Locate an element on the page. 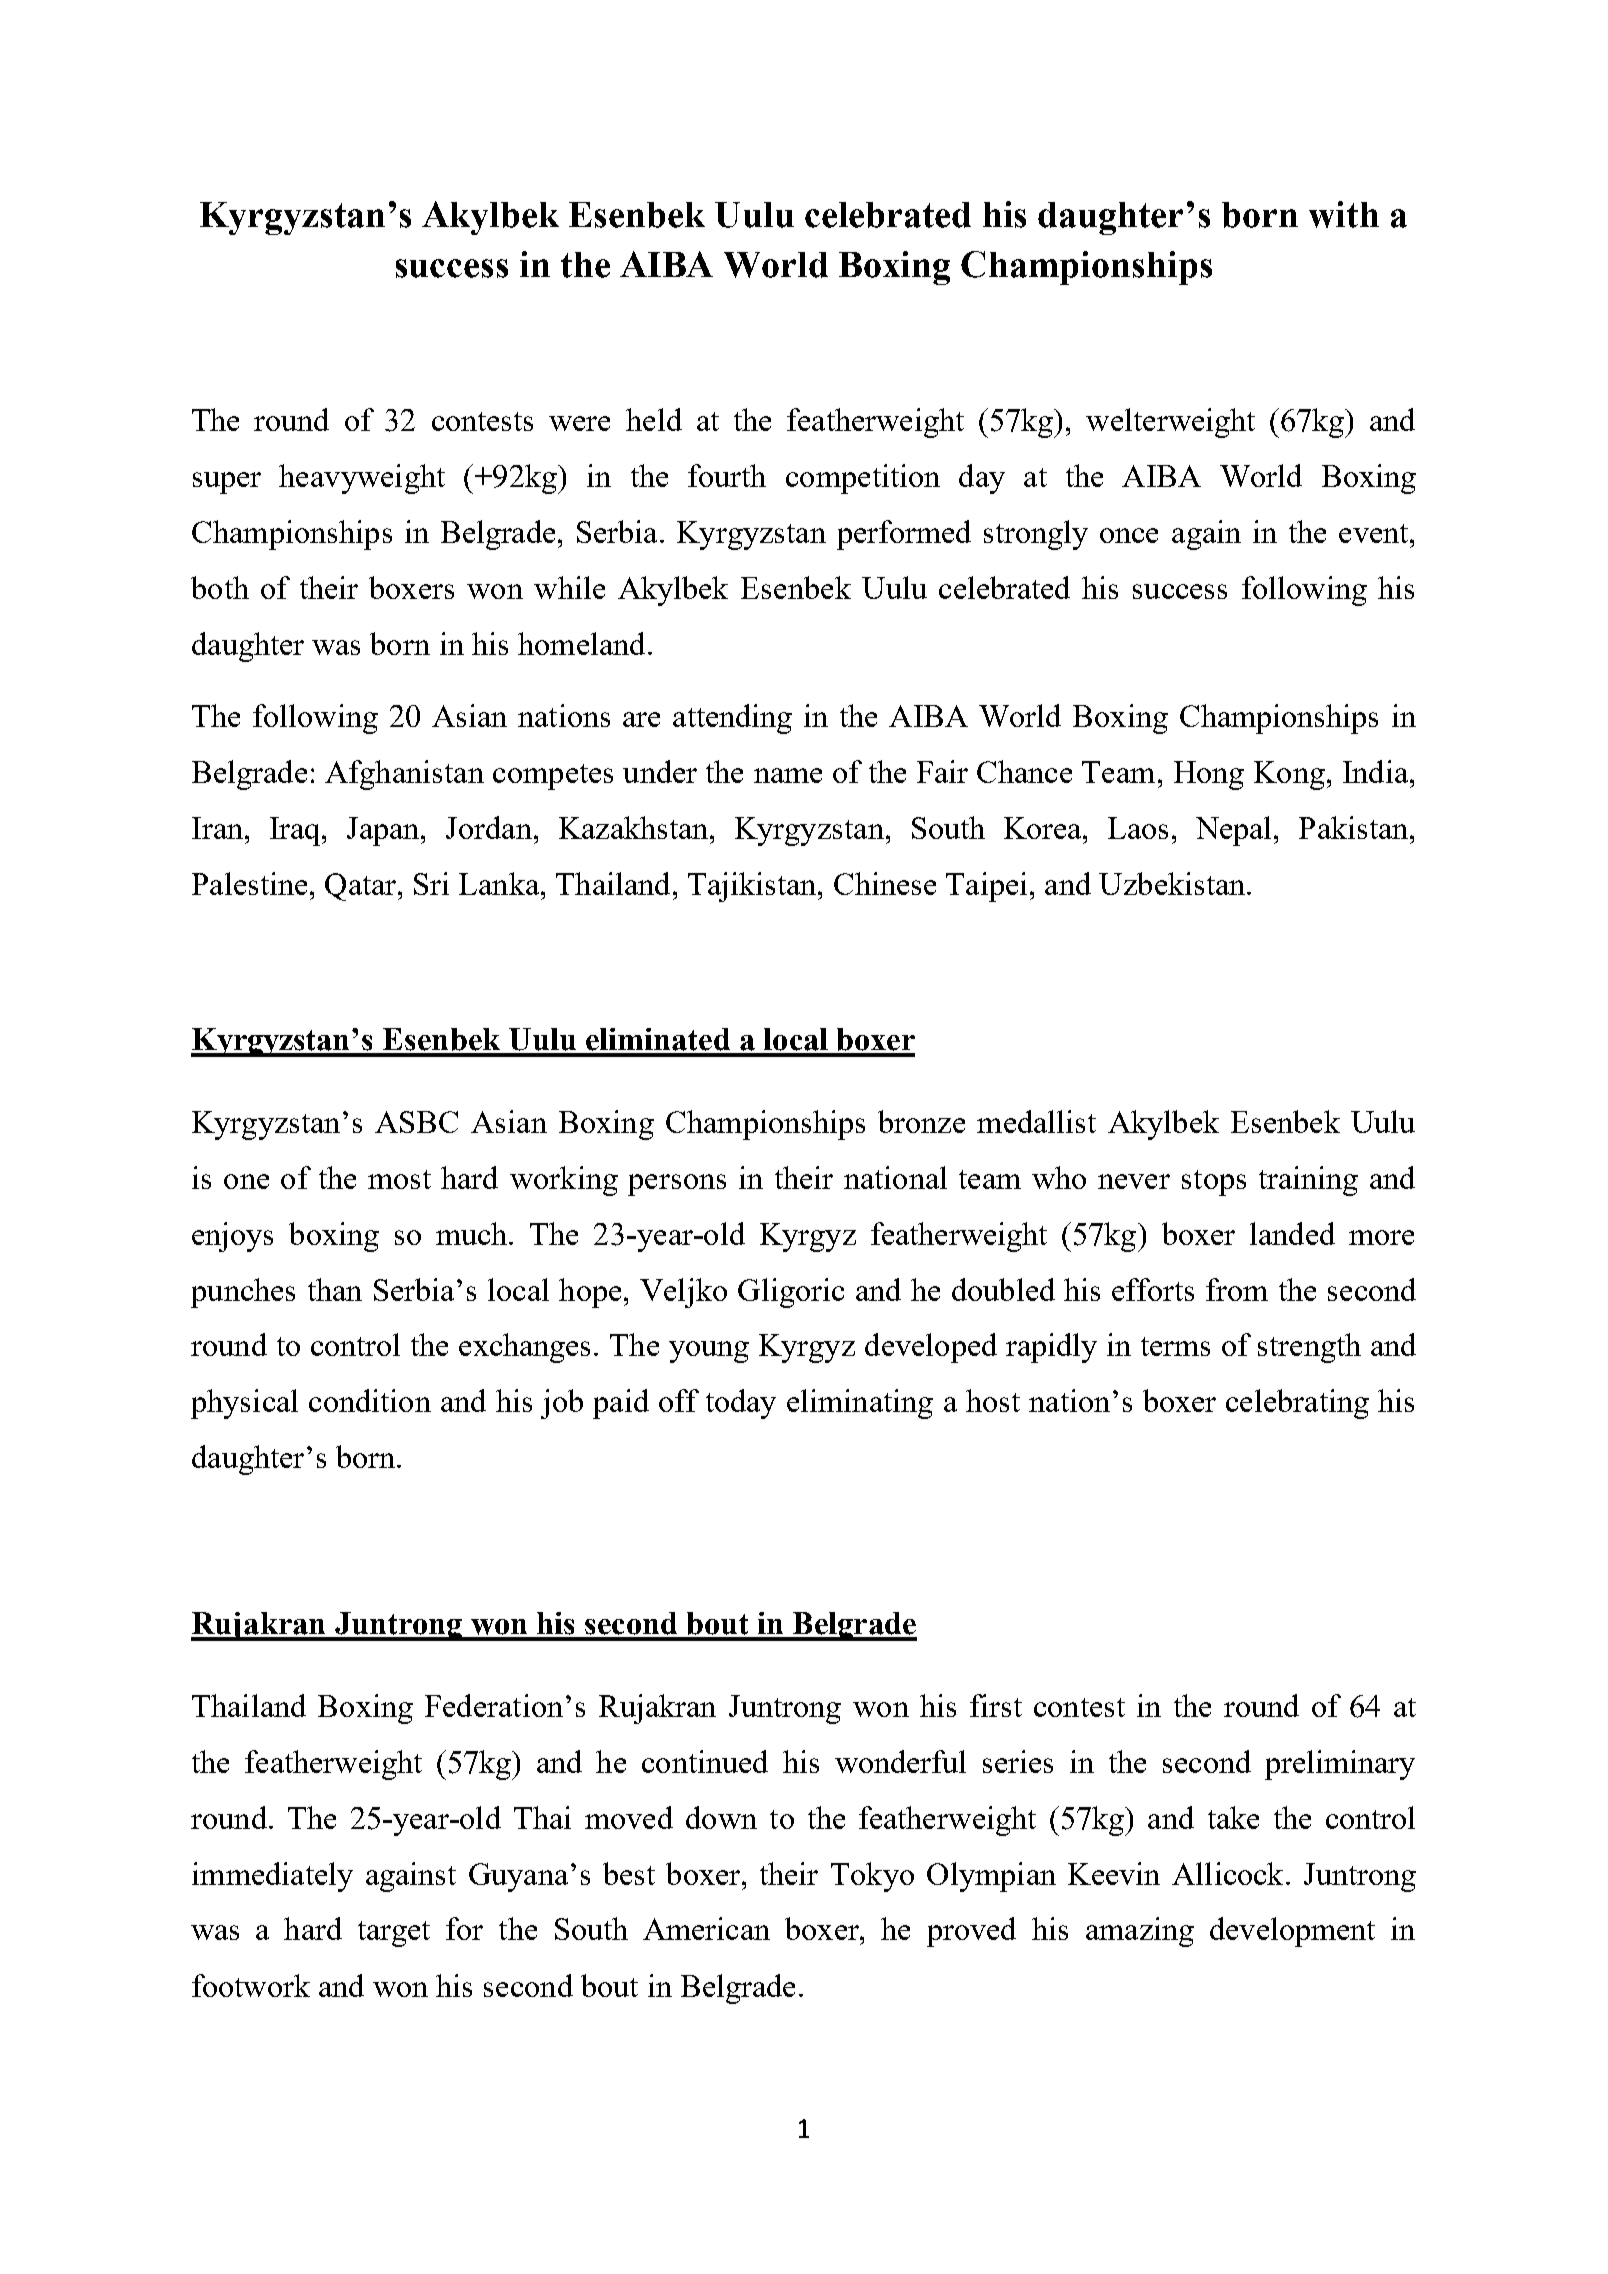 The height and width of the page is (2274, 1608). heavyweight is located at coordinates (362, 479).
